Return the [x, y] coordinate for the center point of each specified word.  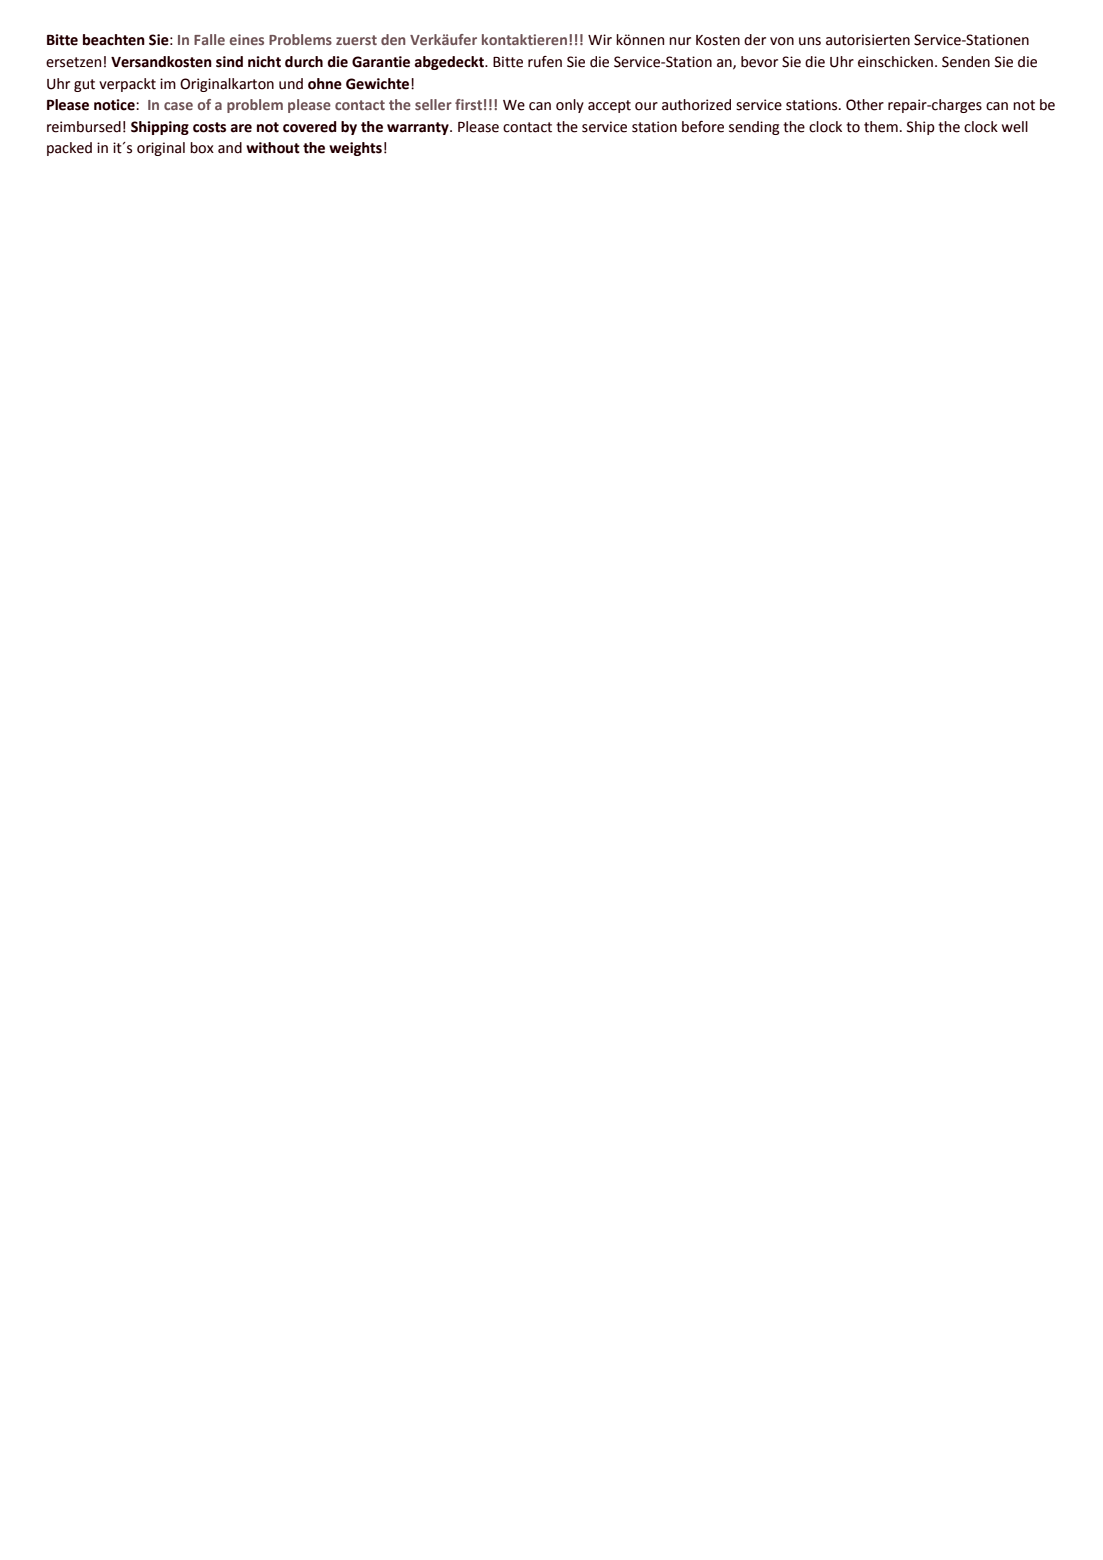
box [202, 148]
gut [84, 85]
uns [810, 41]
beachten [114, 40]
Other [865, 105]
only [570, 106]
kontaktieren [526, 39]
